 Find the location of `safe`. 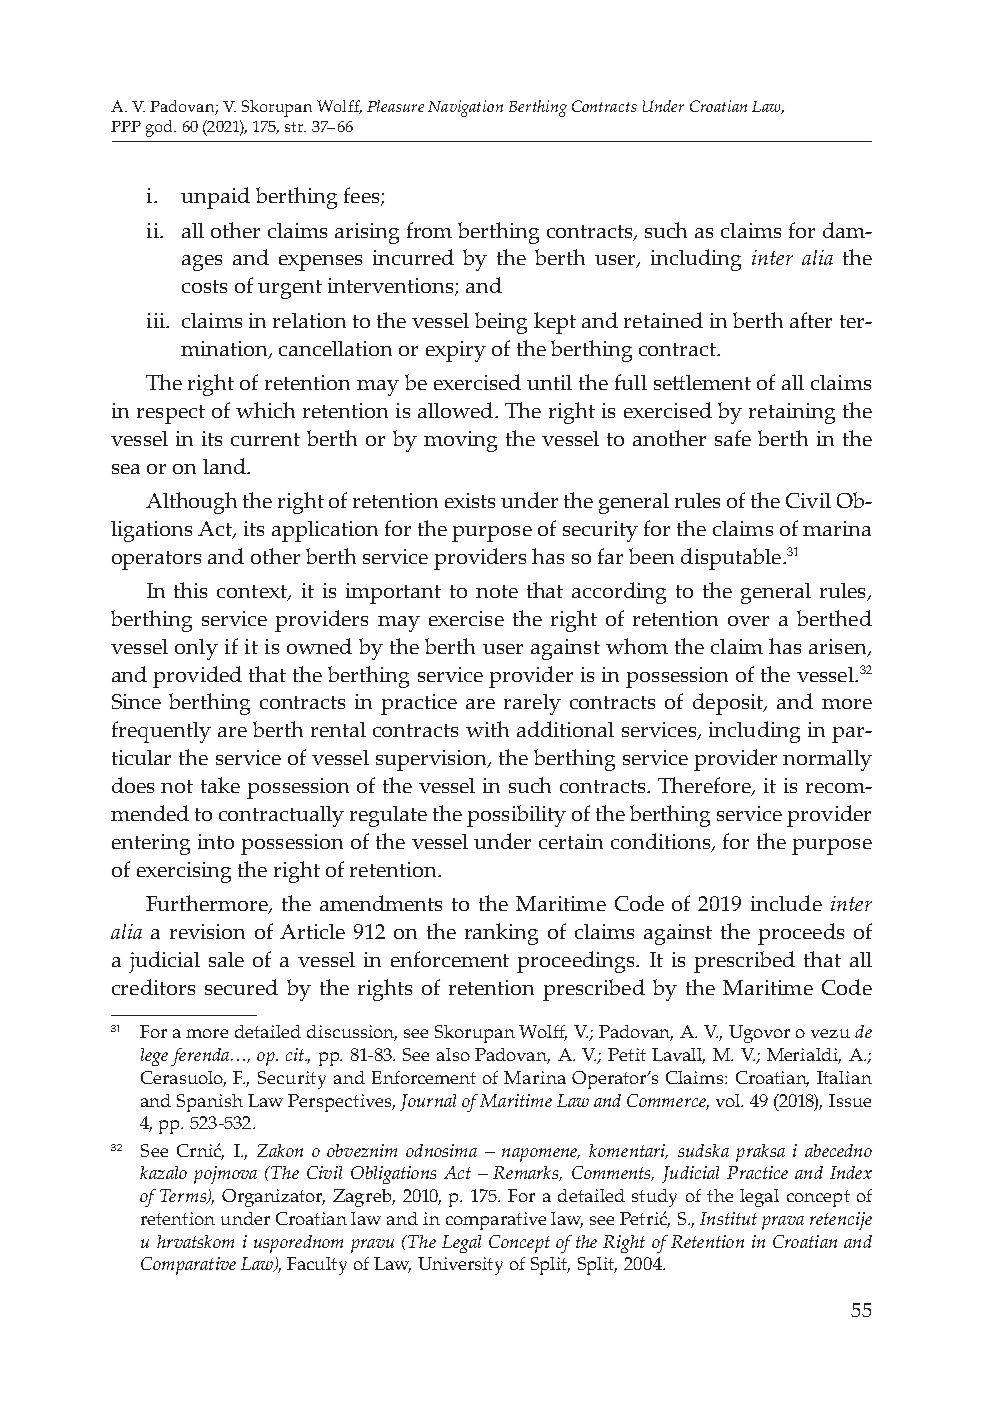

safe is located at coordinates (733, 438).
